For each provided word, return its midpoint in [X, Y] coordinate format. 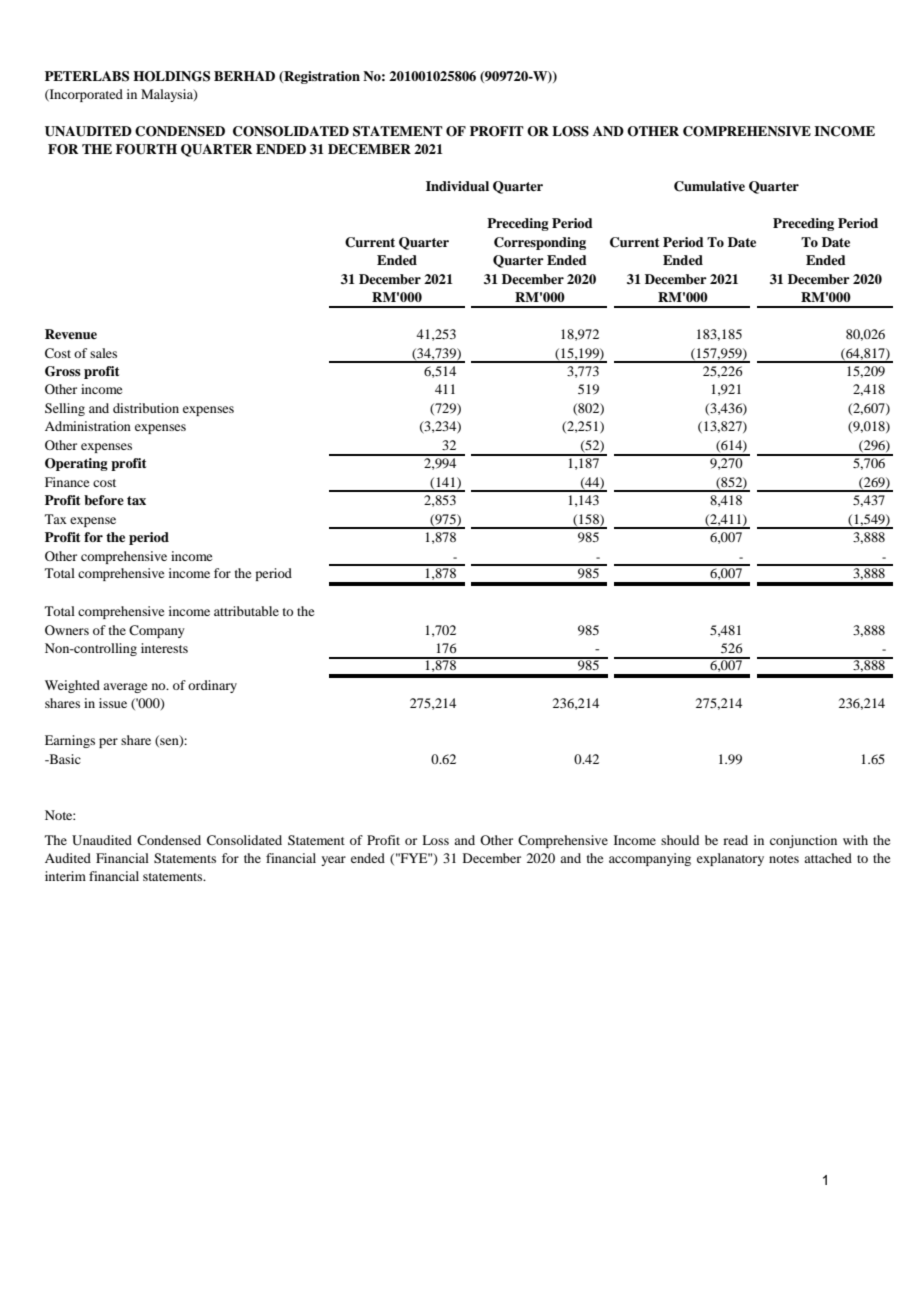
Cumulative [709, 186]
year [333, 861]
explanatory [730, 859]
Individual [457, 186]
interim [65, 876]
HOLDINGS [171, 76]
